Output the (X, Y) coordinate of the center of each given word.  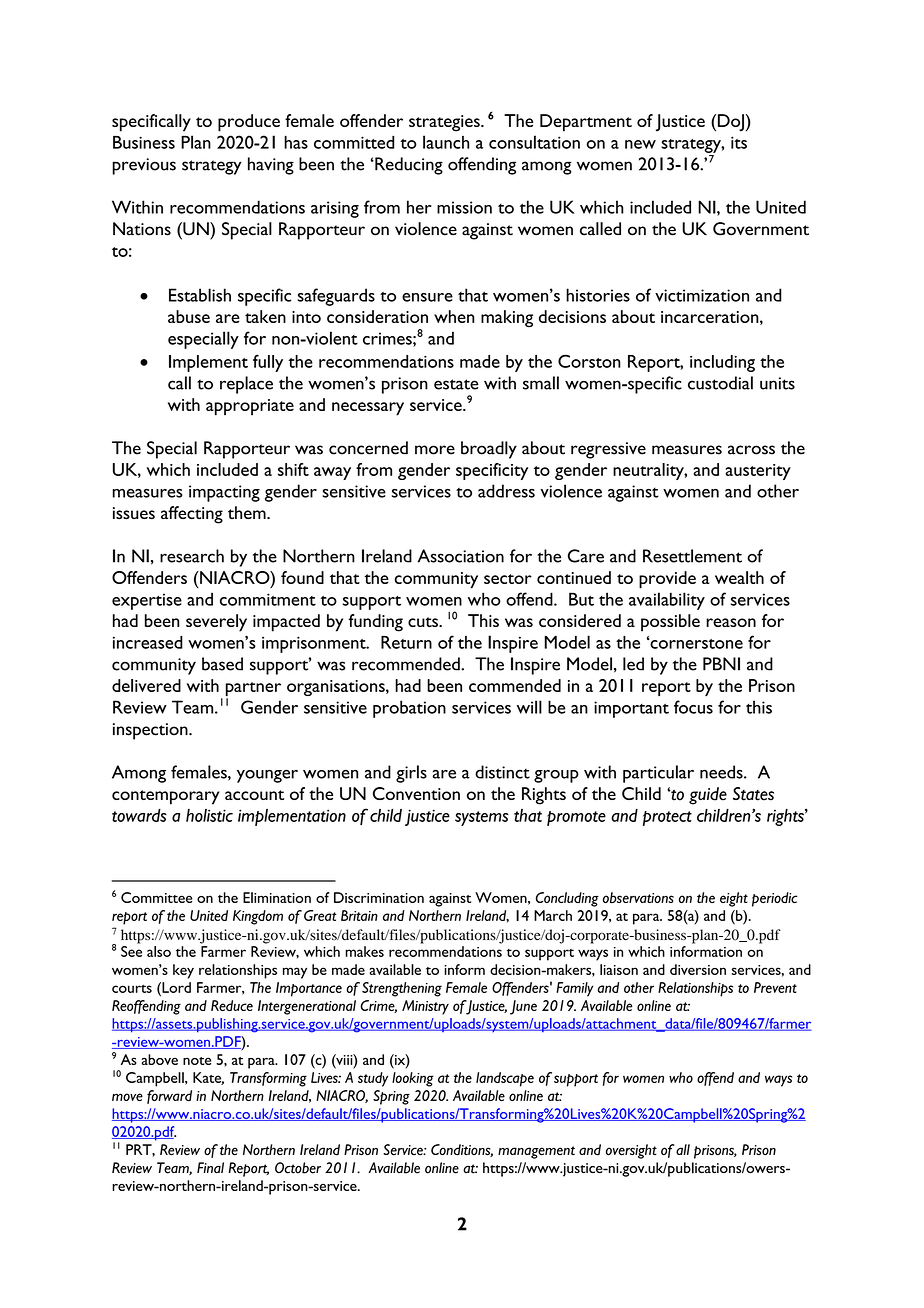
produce (249, 123)
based (222, 664)
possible (670, 623)
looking (413, 1079)
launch (446, 142)
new (640, 144)
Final (210, 1167)
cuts (424, 622)
